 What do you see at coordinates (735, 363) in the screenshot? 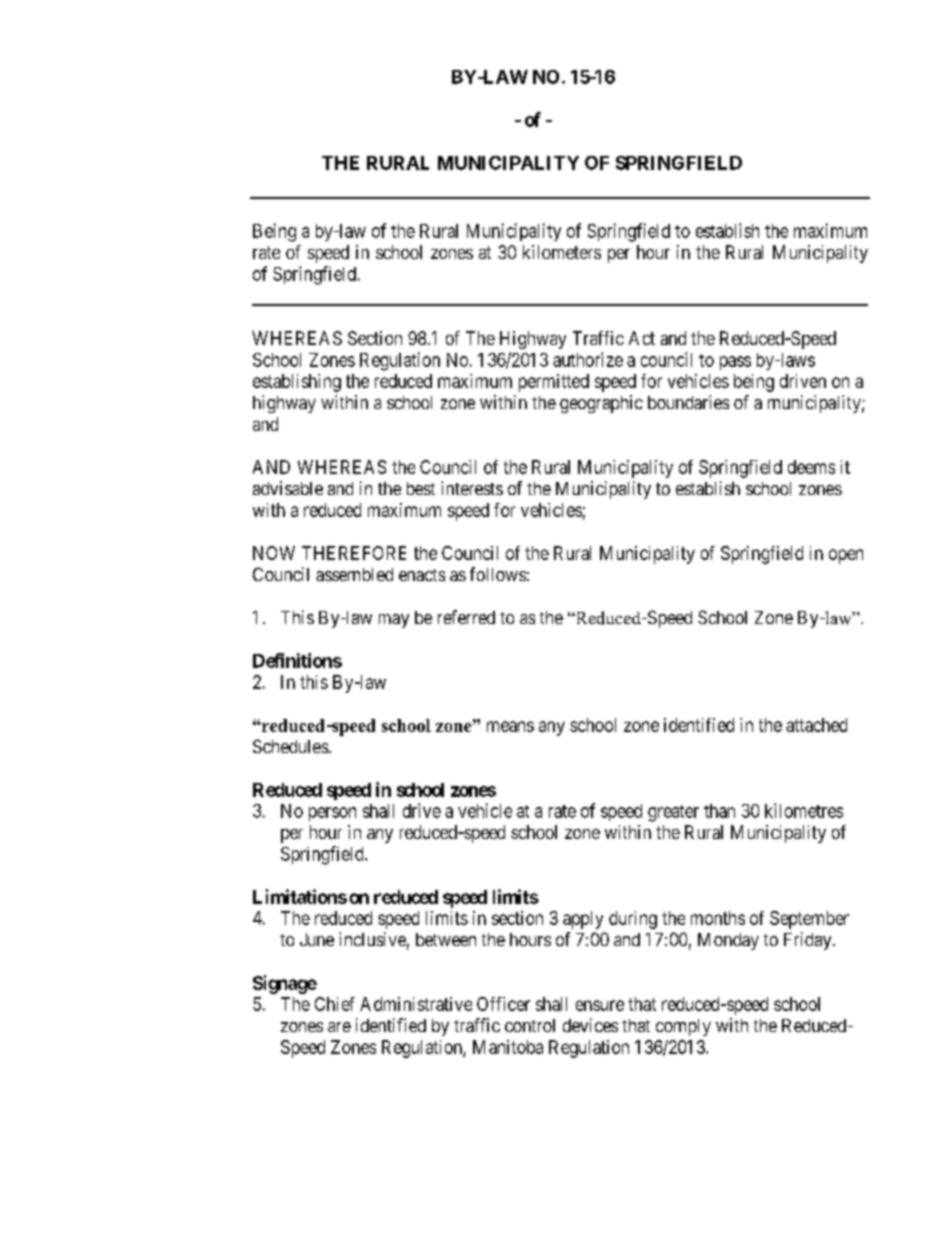
I see `pass` at bounding box center [735, 363].
